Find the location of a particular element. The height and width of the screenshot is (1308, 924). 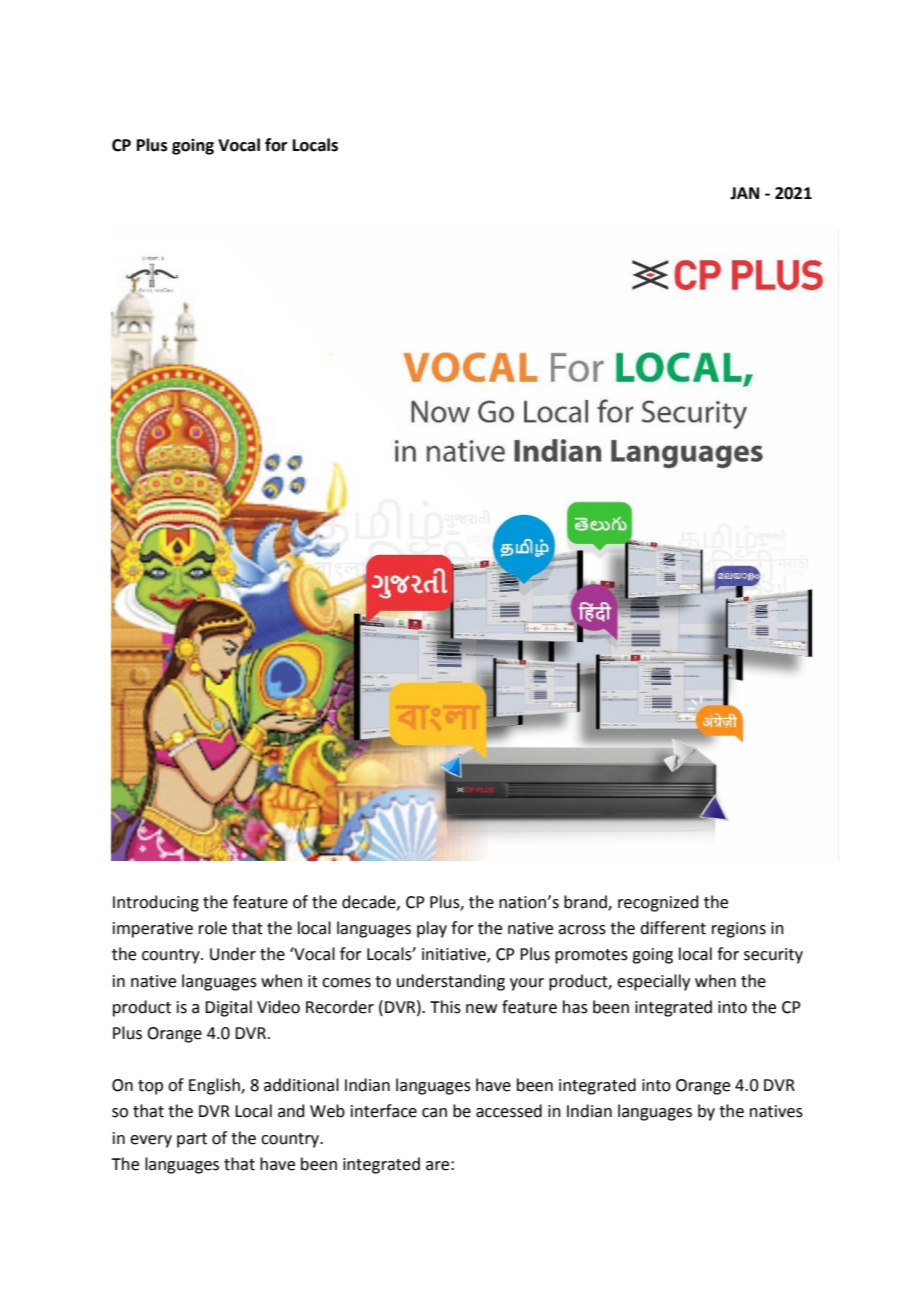

English is located at coordinates (215, 1086).
